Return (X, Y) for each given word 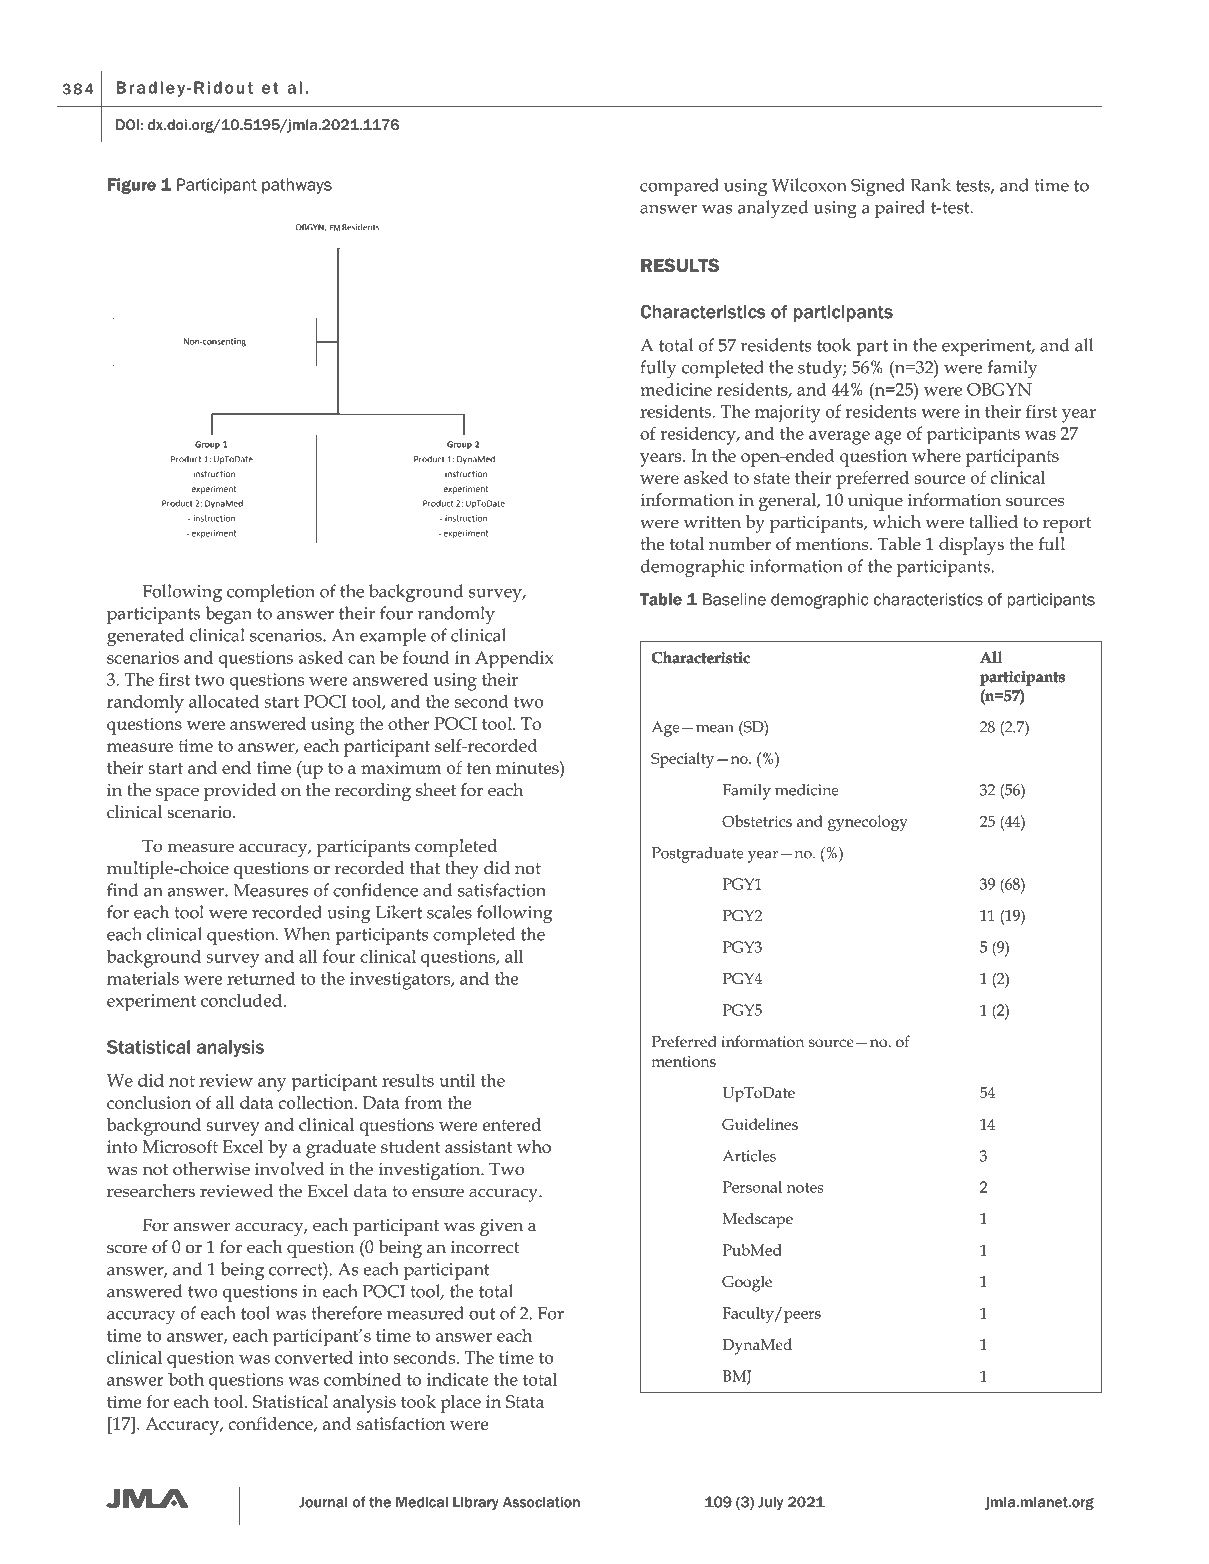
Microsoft (180, 1146)
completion (271, 593)
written (712, 522)
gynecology (868, 823)
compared (679, 187)
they (462, 870)
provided (240, 792)
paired (900, 209)
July (770, 1503)
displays (971, 546)
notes (805, 1188)
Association (541, 1502)
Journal (323, 1502)
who (534, 1146)
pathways (297, 186)
